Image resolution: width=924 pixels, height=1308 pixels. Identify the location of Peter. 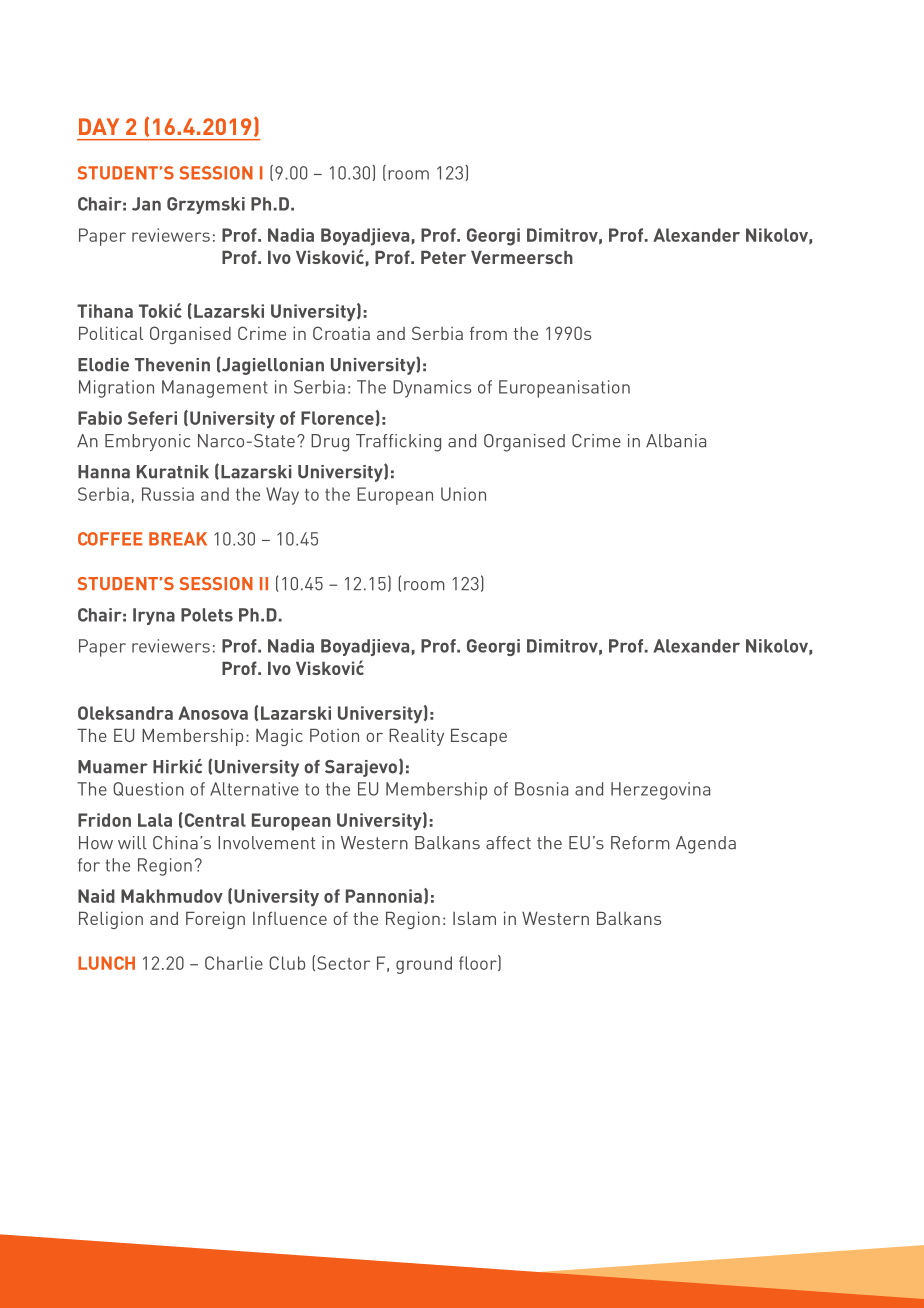
(443, 257).
